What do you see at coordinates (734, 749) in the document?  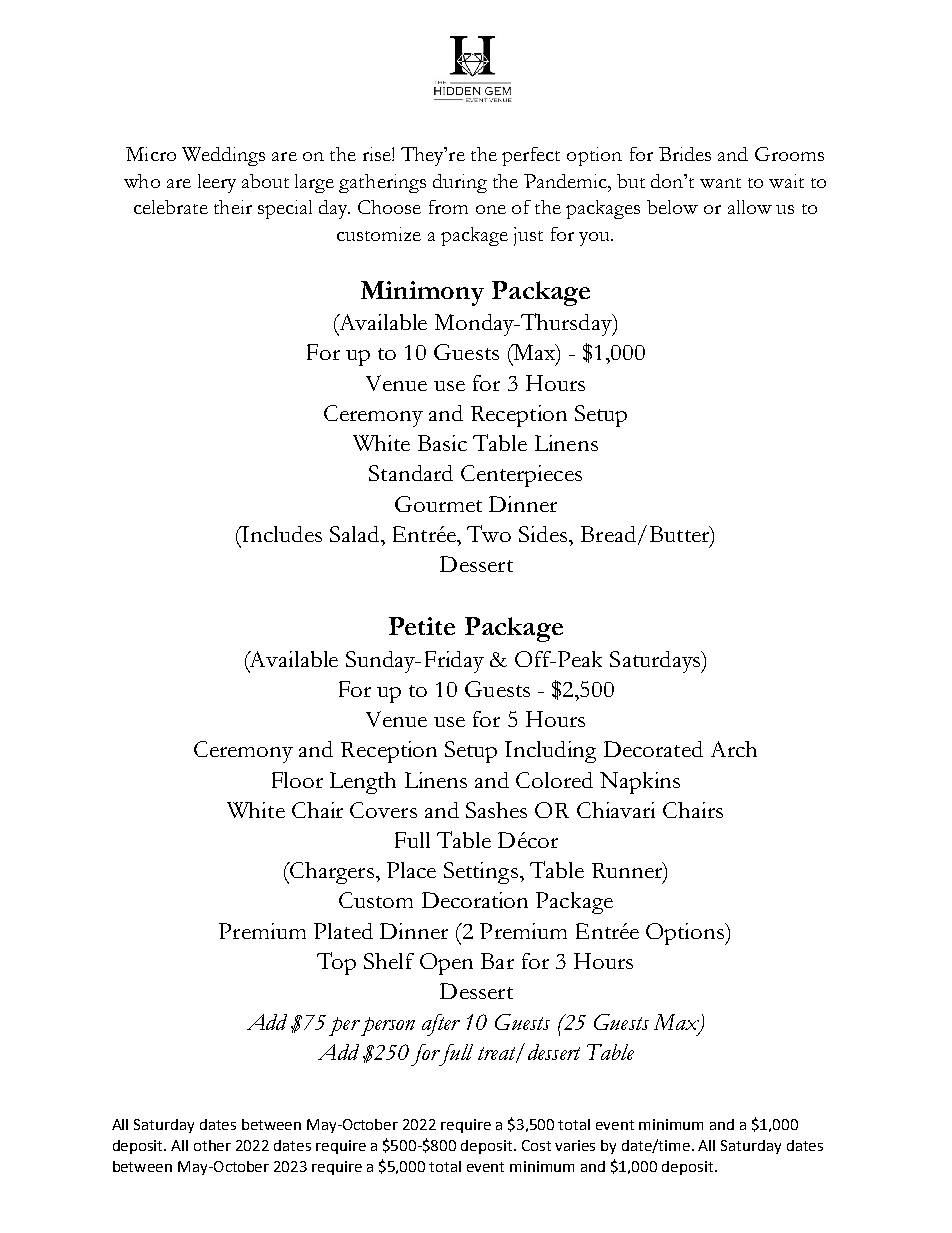 I see `Arch` at bounding box center [734, 749].
